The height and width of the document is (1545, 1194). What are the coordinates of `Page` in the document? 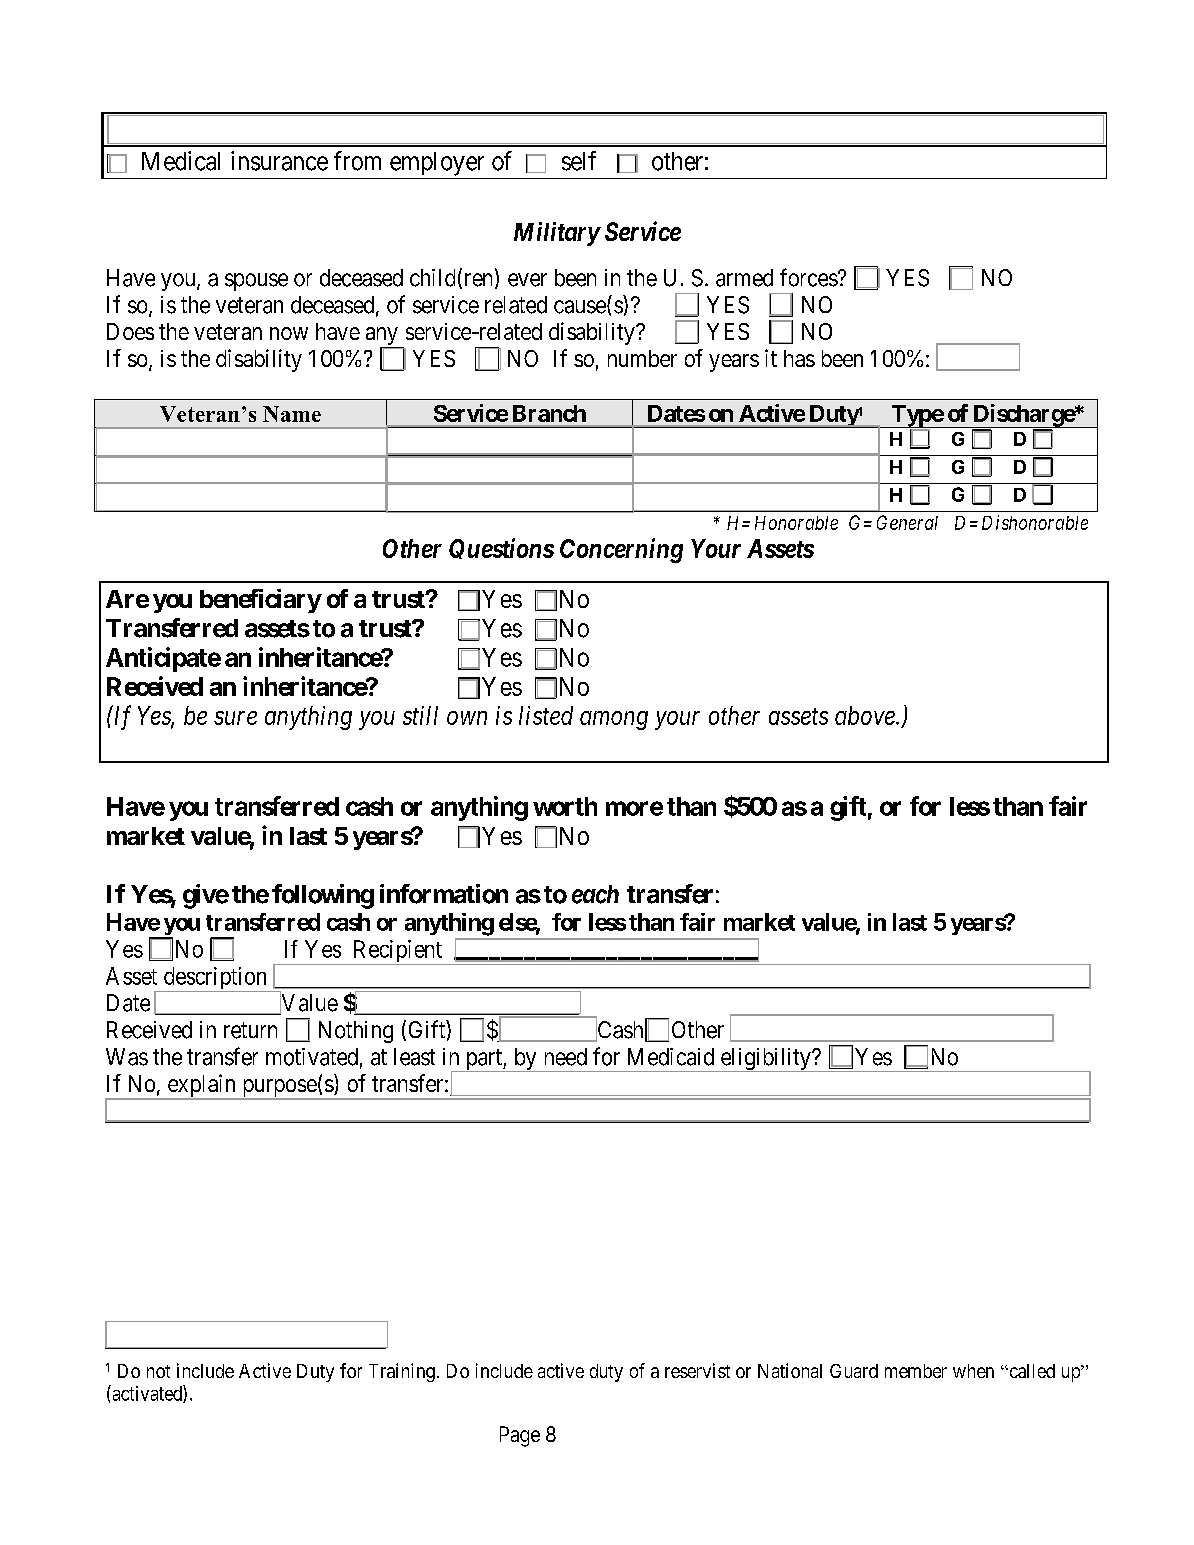 It's located at (520, 1436).
